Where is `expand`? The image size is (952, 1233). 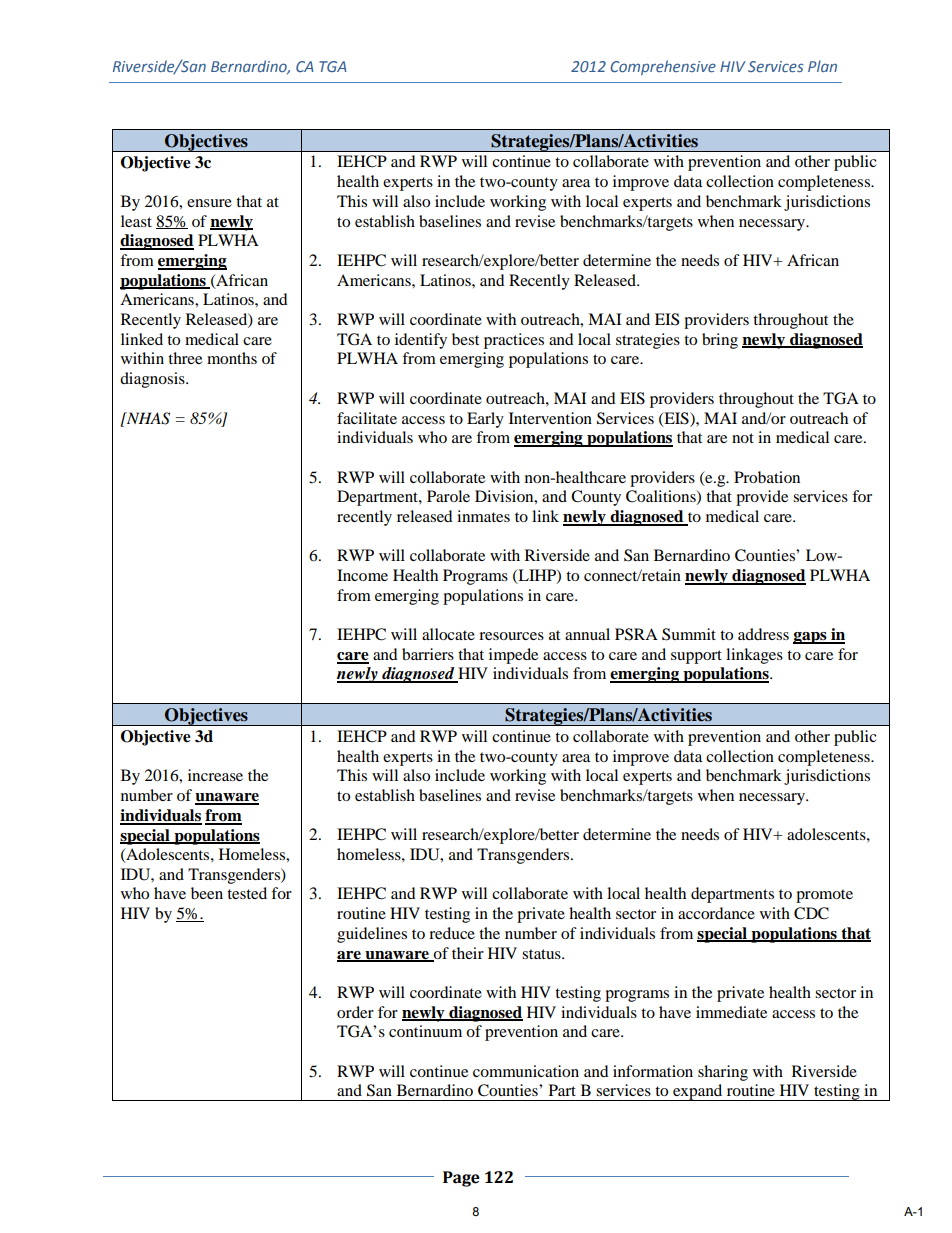 expand is located at coordinates (698, 1092).
